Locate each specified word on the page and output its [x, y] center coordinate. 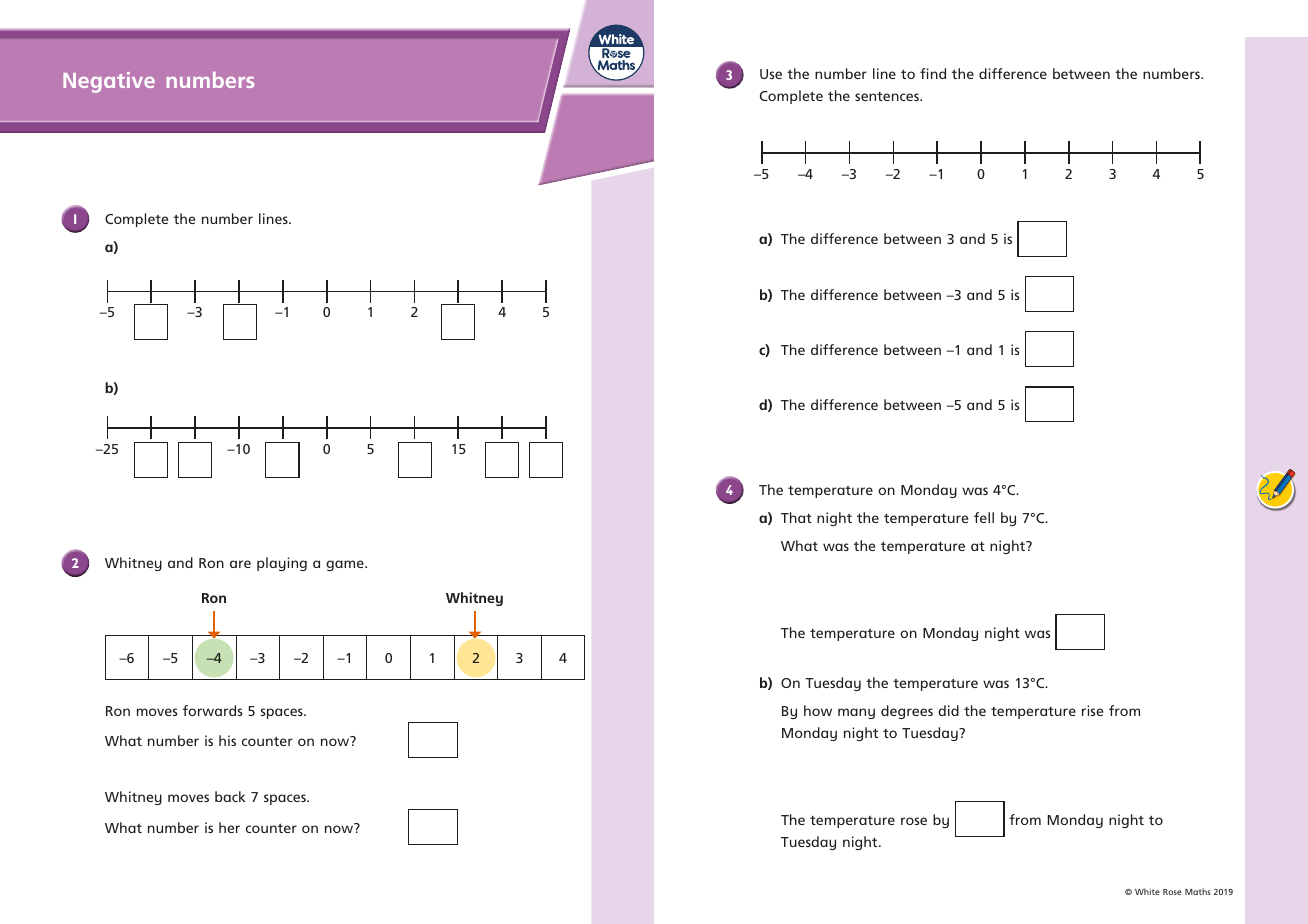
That [796, 517]
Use [771, 74]
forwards [212, 710]
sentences [888, 96]
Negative [109, 82]
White [1147, 891]
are [240, 564]
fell [984, 517]
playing [282, 564]
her [229, 827]
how [818, 710]
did [948, 710]
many [856, 713]
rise [1092, 710]
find [933, 73]
